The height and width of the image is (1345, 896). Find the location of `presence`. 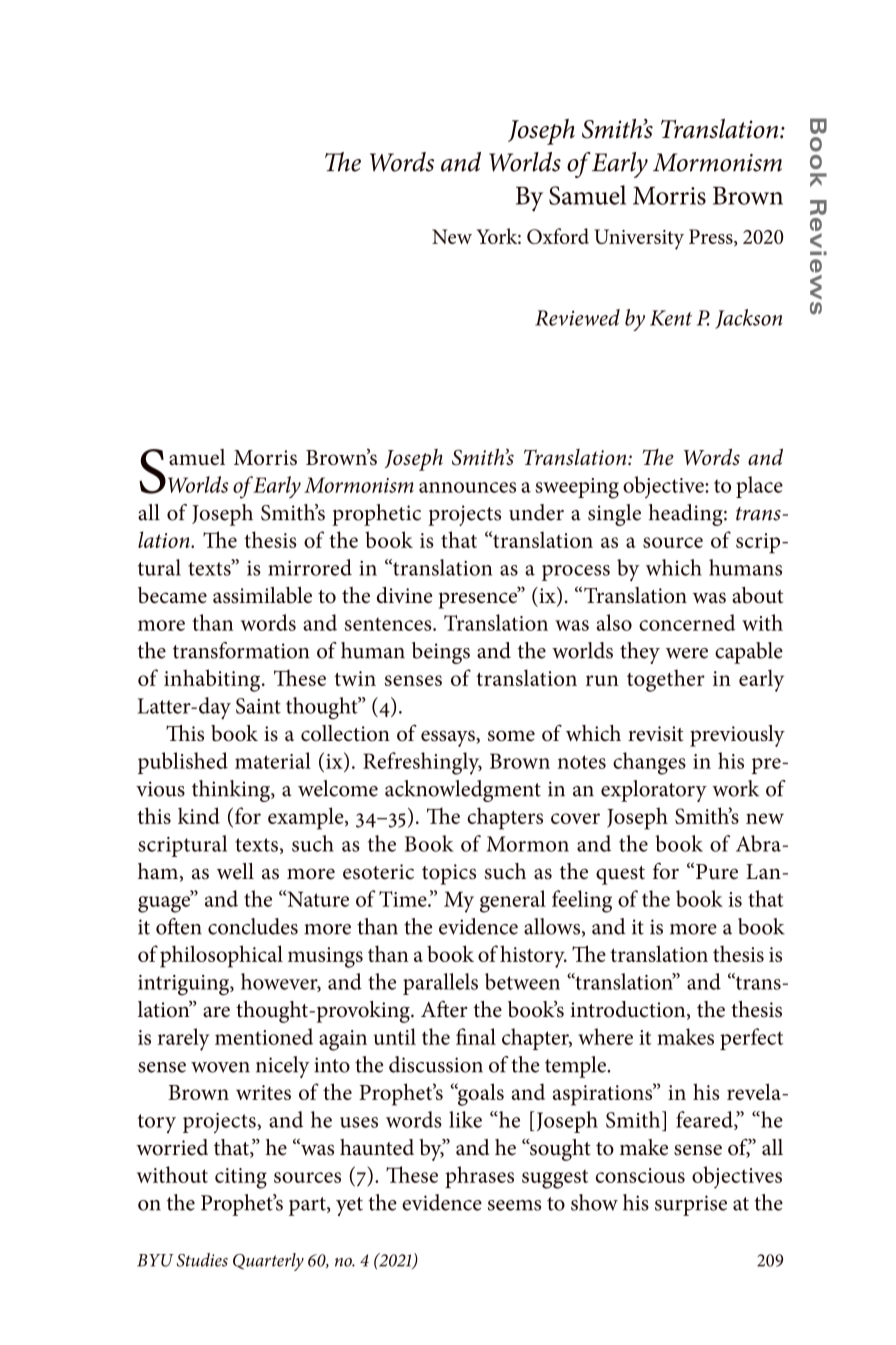

presence is located at coordinates (479, 599).
